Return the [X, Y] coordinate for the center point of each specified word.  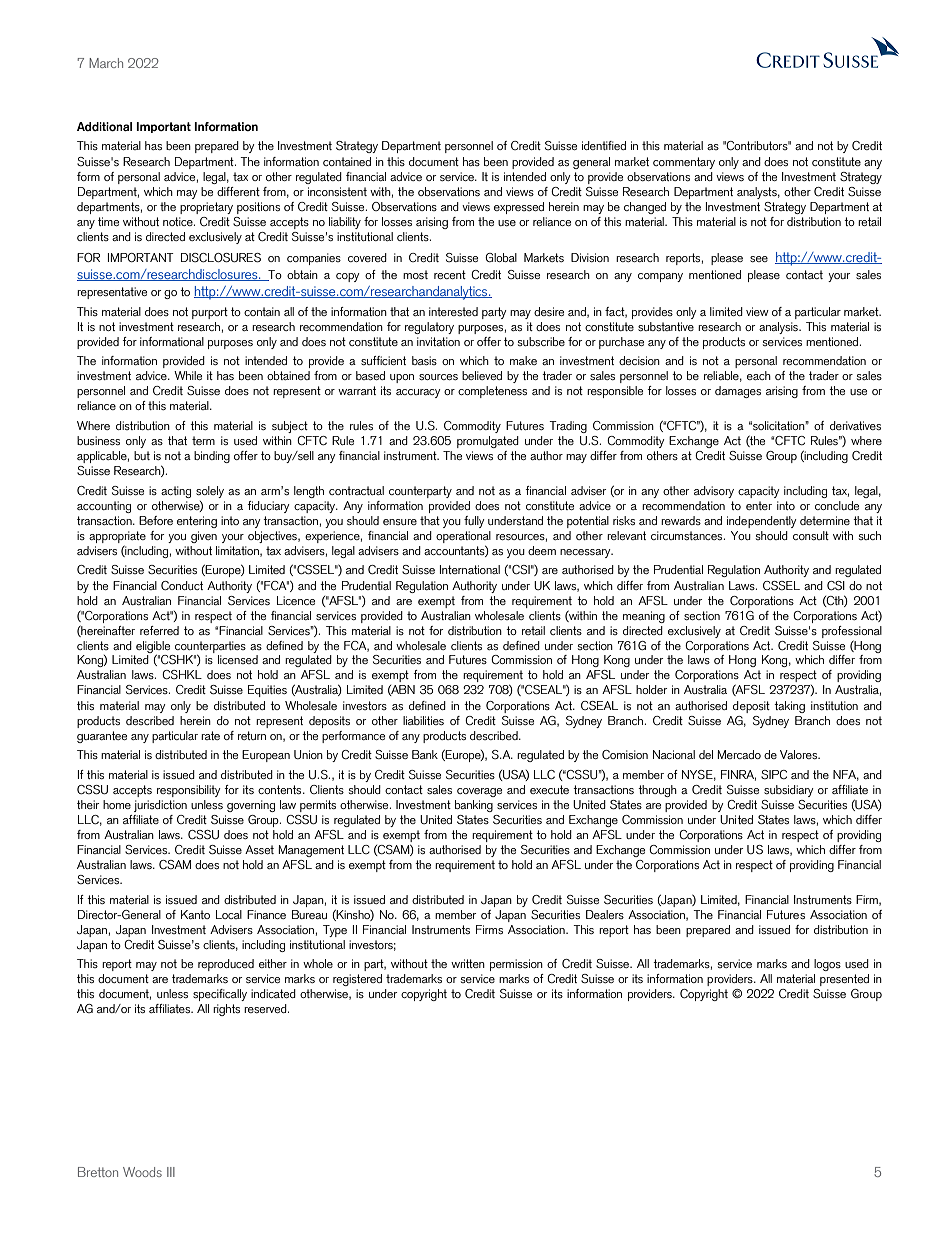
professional [852, 632]
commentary [684, 163]
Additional [104, 126]
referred [159, 630]
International [470, 569]
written [468, 963]
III [171, 1172]
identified [604, 145]
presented [844, 980]
